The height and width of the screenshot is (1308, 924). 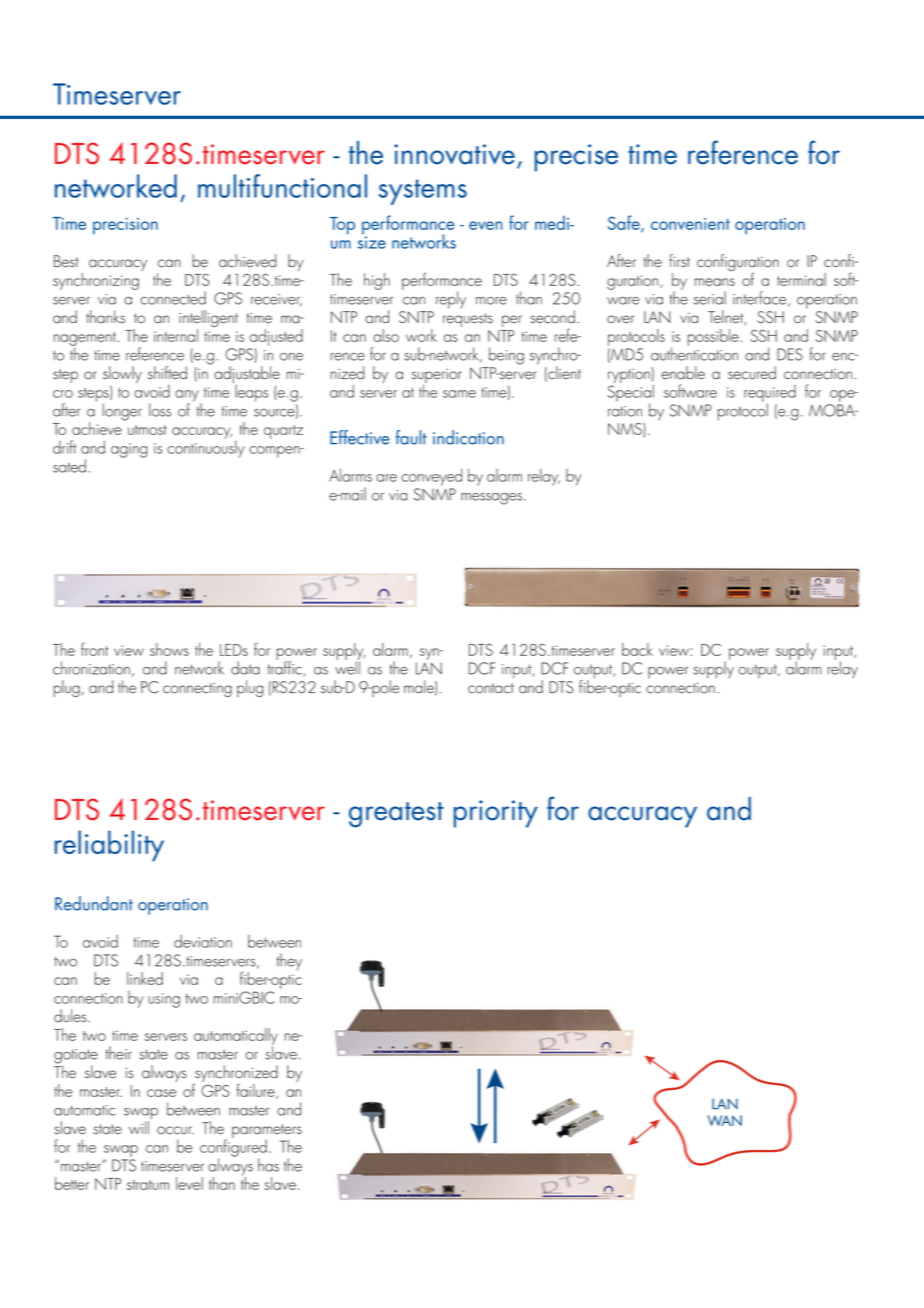 What do you see at coordinates (724, 1120) in the screenshot?
I see `WAN` at bounding box center [724, 1120].
